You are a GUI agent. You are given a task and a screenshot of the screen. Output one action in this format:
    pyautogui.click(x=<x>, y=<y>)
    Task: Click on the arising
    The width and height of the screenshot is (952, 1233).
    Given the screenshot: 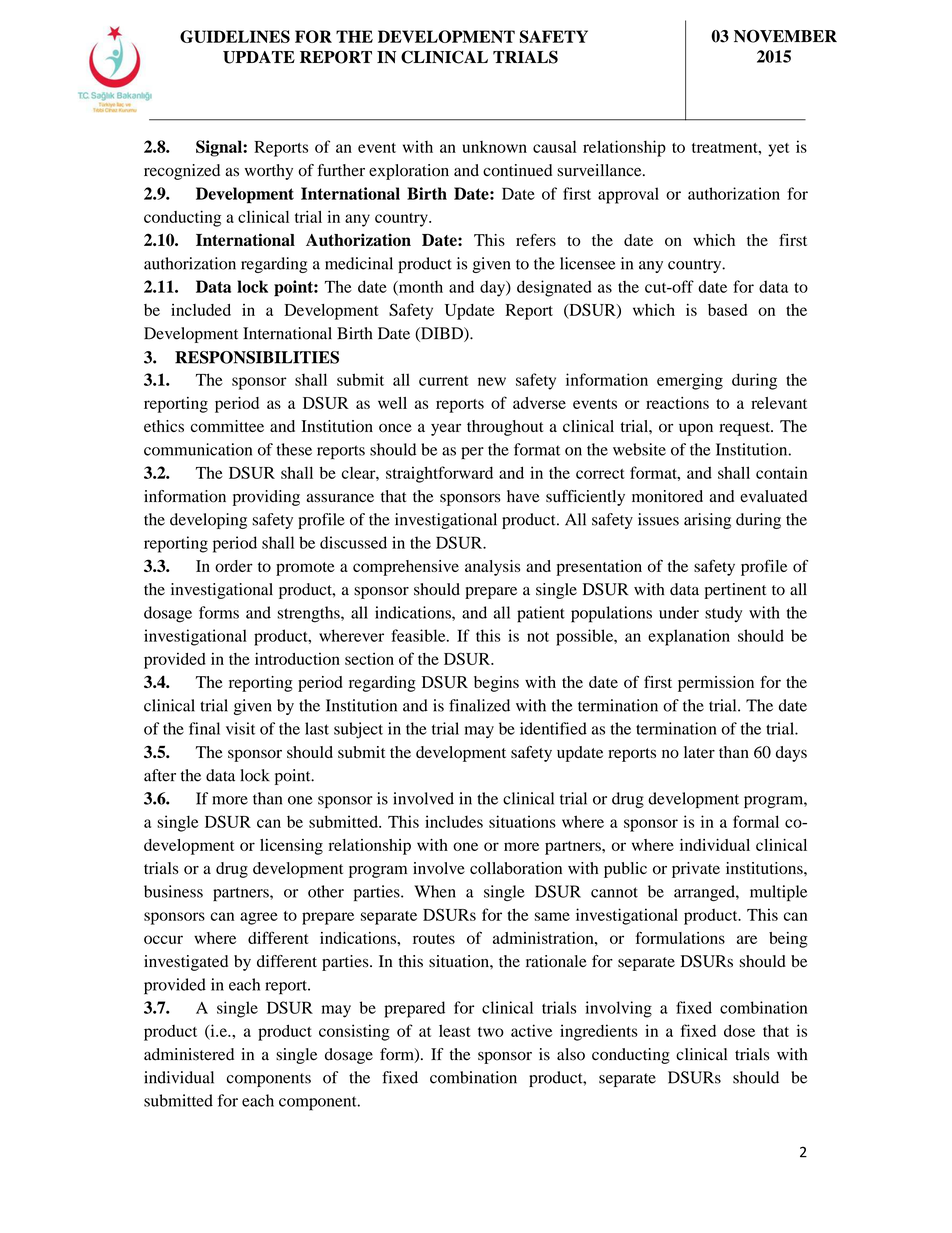 What is the action you would take?
    pyautogui.click(x=707, y=521)
